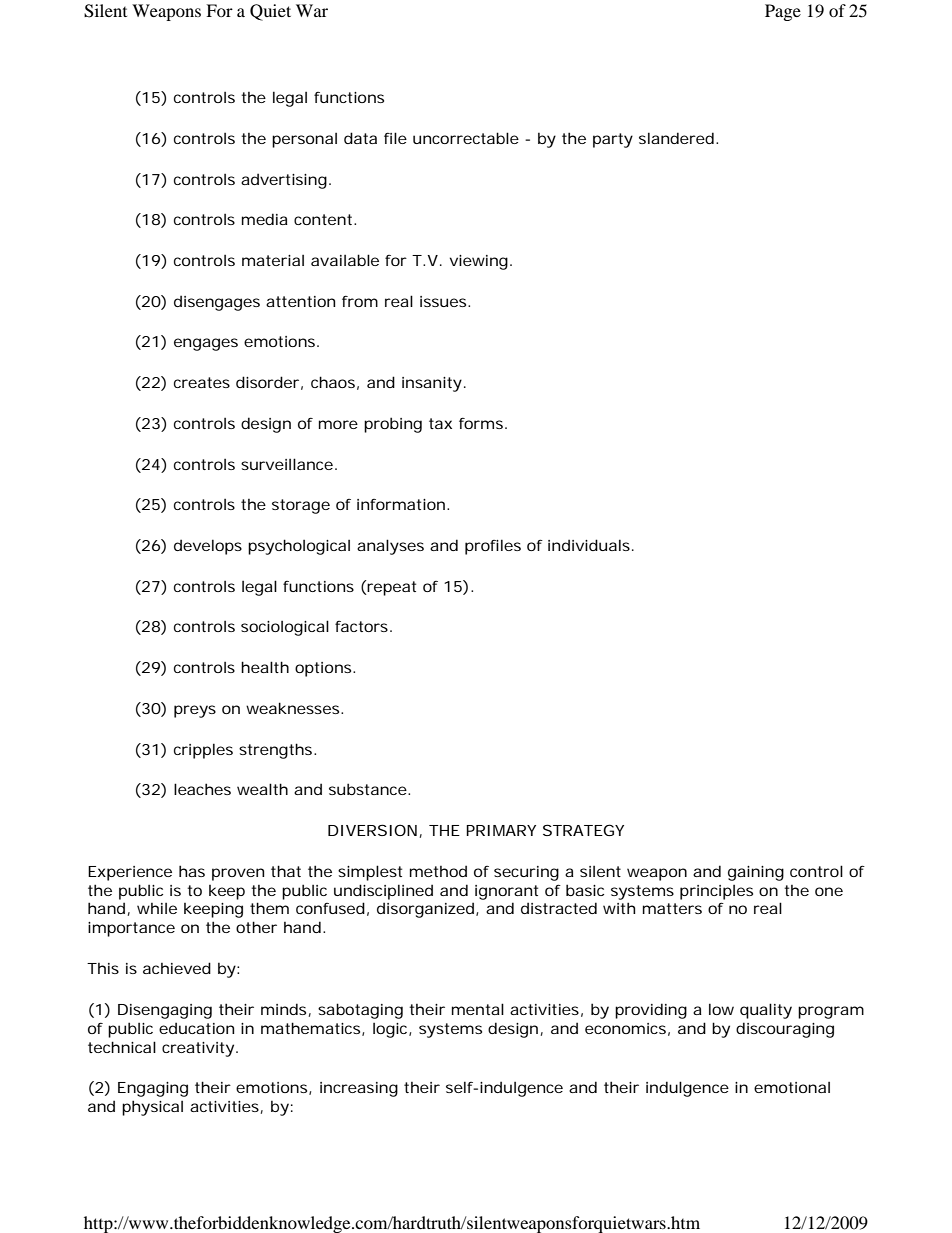 The width and height of the screenshot is (952, 1233). What do you see at coordinates (589, 545) in the screenshot?
I see `individuals` at bounding box center [589, 545].
